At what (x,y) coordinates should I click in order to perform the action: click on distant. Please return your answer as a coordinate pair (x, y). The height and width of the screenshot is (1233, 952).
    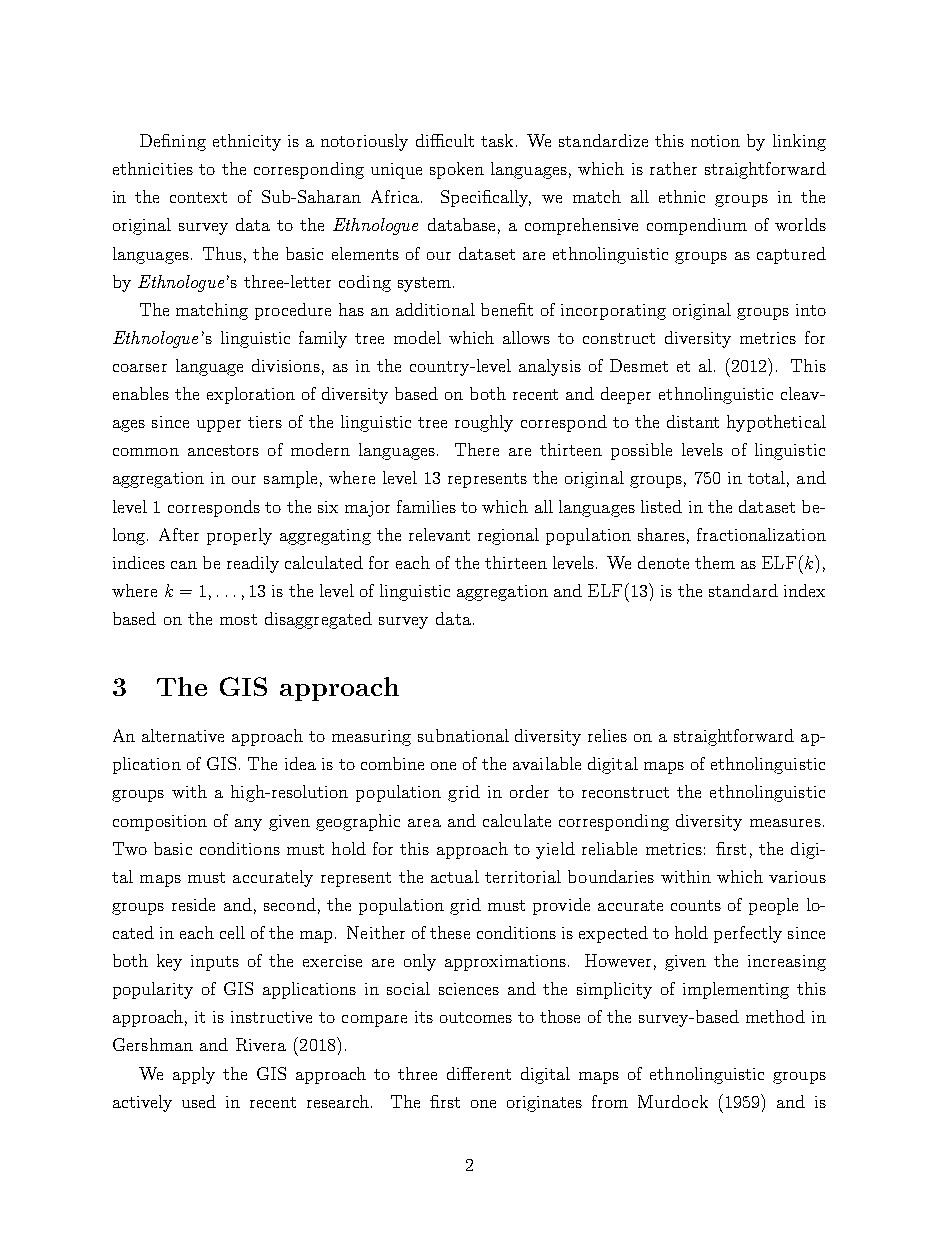
    Looking at the image, I should click on (693, 421).
